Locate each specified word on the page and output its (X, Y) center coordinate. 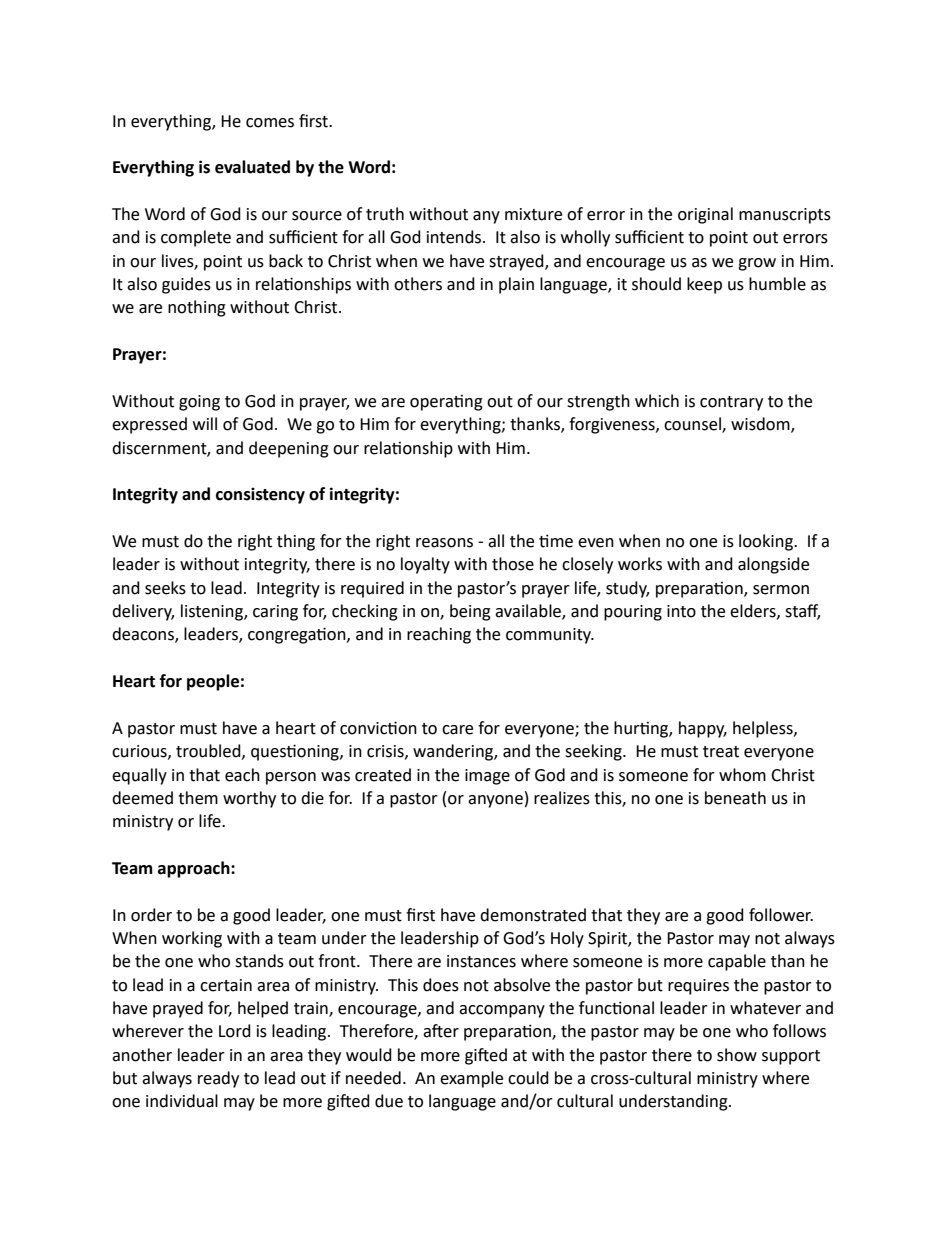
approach (195, 869)
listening (213, 612)
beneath (735, 798)
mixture (533, 214)
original (705, 215)
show (737, 1055)
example (471, 1079)
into (681, 611)
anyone (495, 801)
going (199, 403)
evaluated (252, 167)
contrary (731, 403)
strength (598, 402)
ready (218, 1079)
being (470, 612)
